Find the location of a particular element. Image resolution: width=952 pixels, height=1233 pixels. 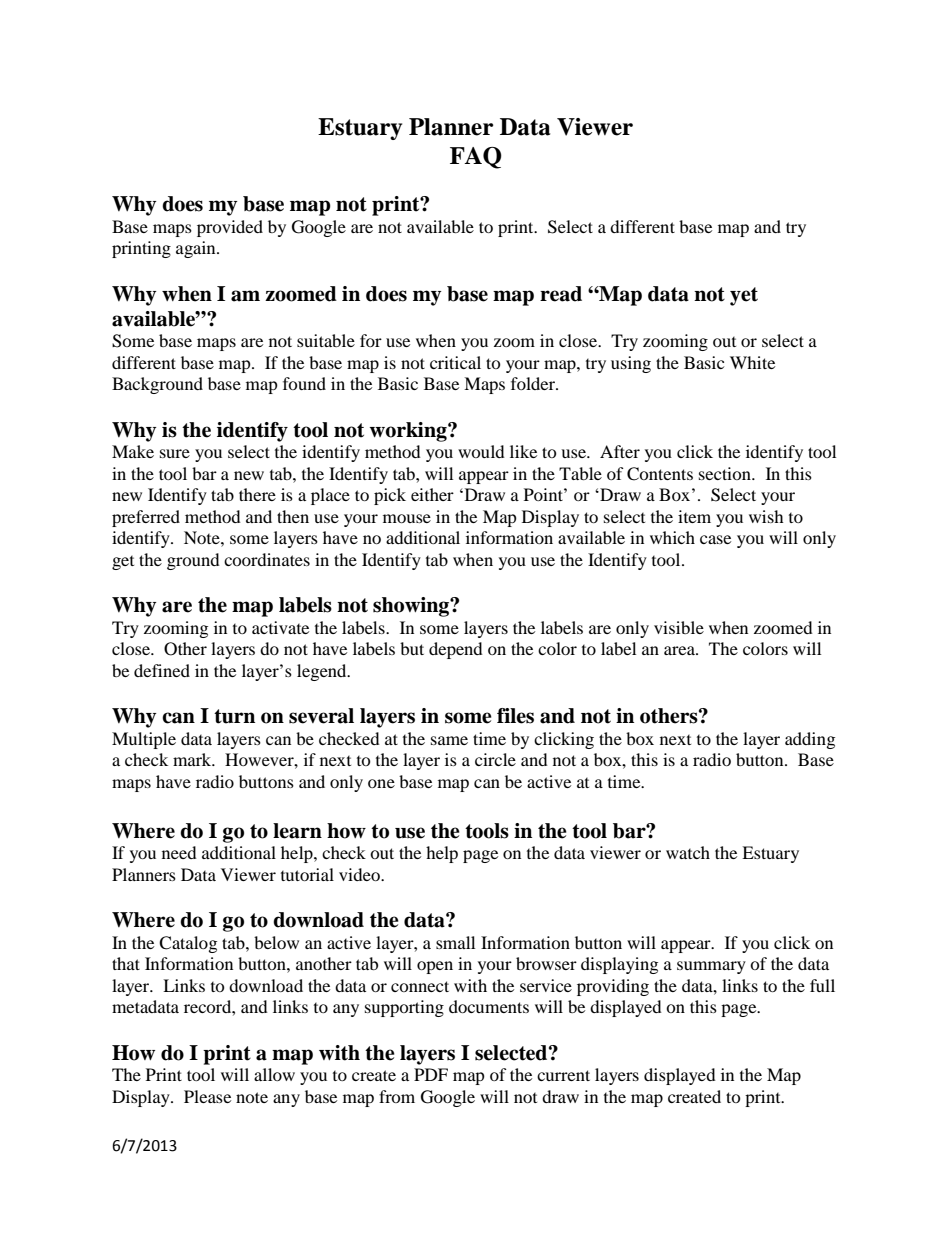

Please is located at coordinates (207, 1096).
